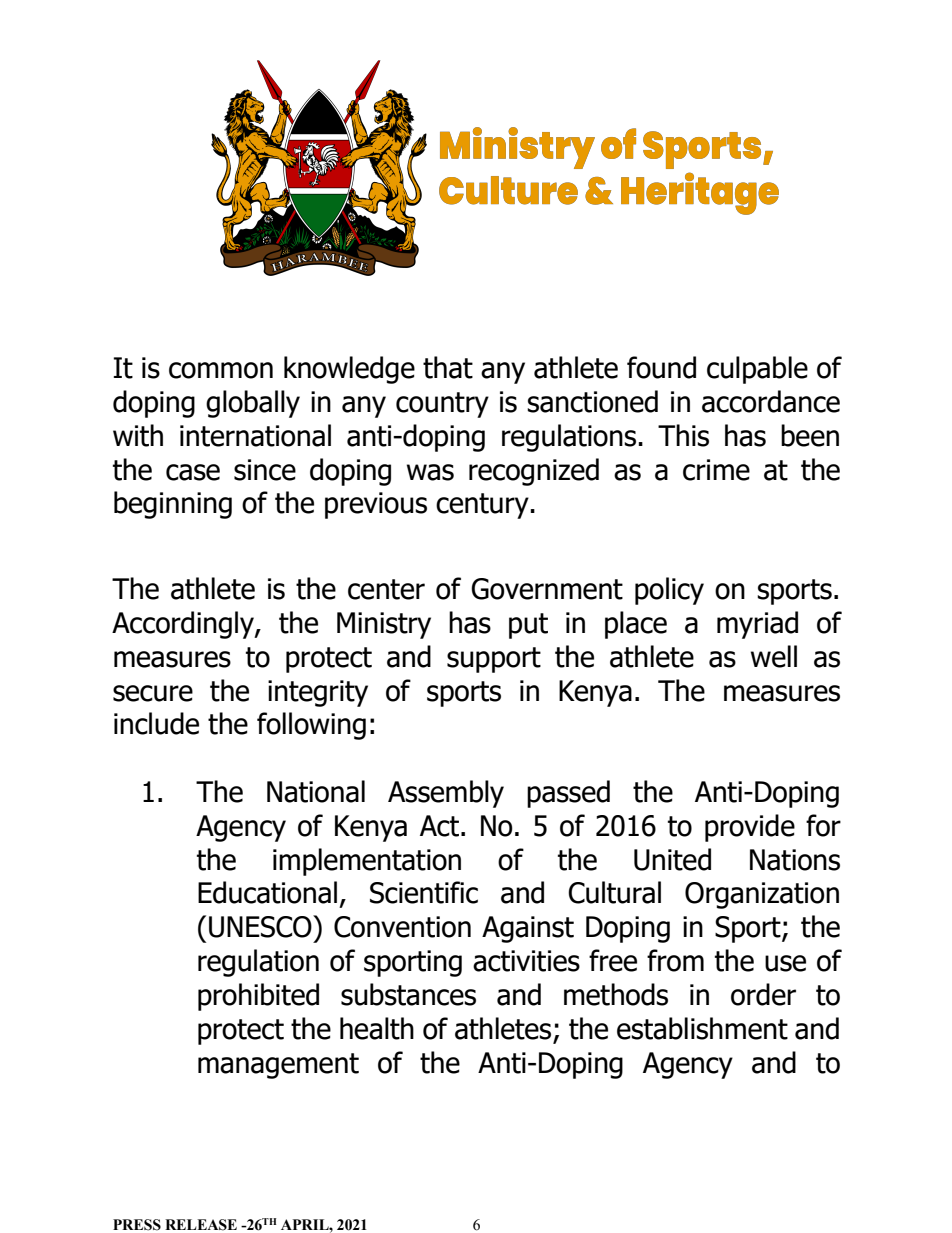 This document has width=952, height=1233. What do you see at coordinates (442, 405) in the document?
I see `country` at bounding box center [442, 405].
